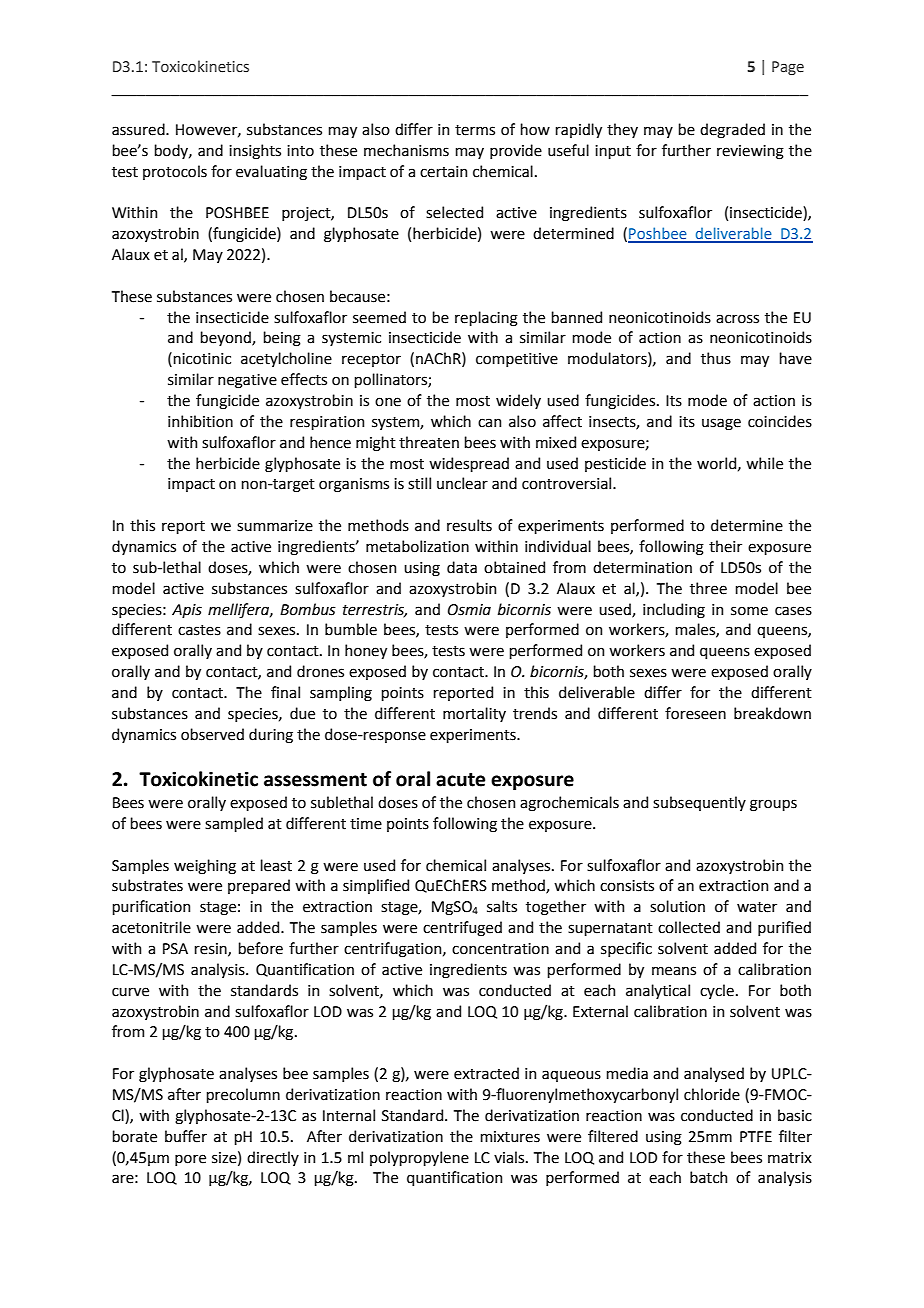 Image resolution: width=924 pixels, height=1308 pixels. I want to click on subsequently, so click(699, 803).
